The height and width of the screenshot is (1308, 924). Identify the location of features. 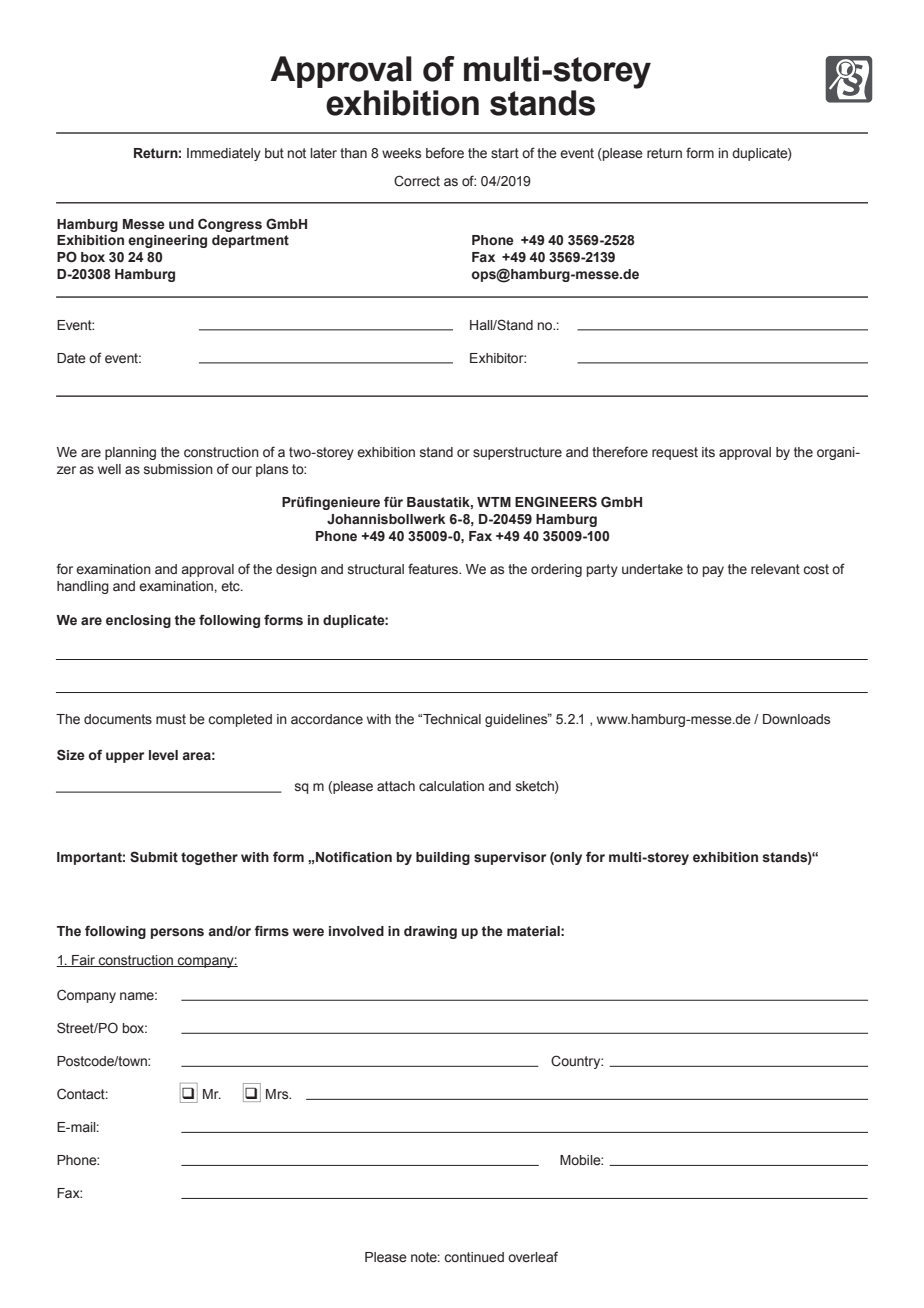
(434, 569).
